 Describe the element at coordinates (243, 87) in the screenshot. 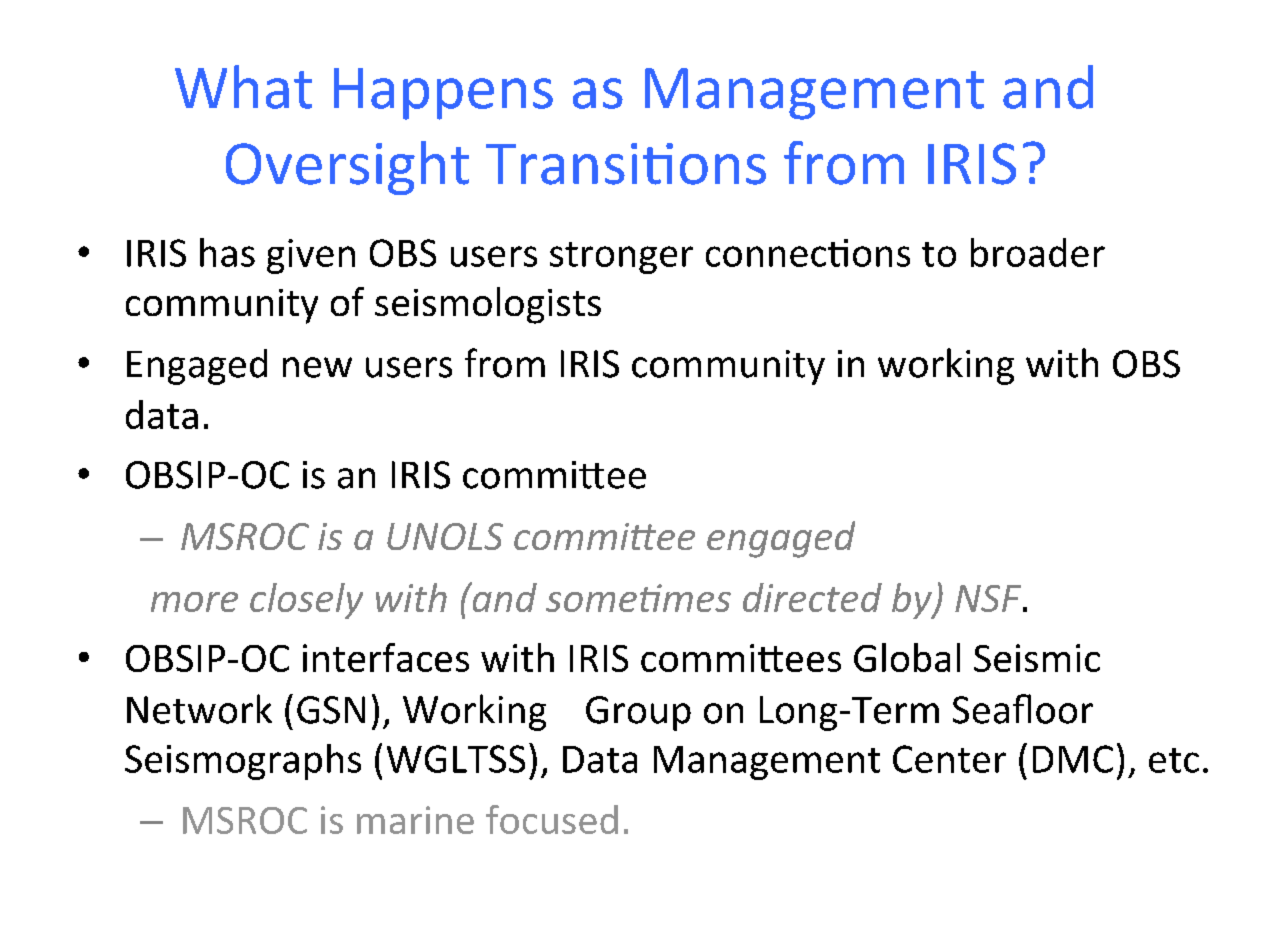

I see `What` at that location.
